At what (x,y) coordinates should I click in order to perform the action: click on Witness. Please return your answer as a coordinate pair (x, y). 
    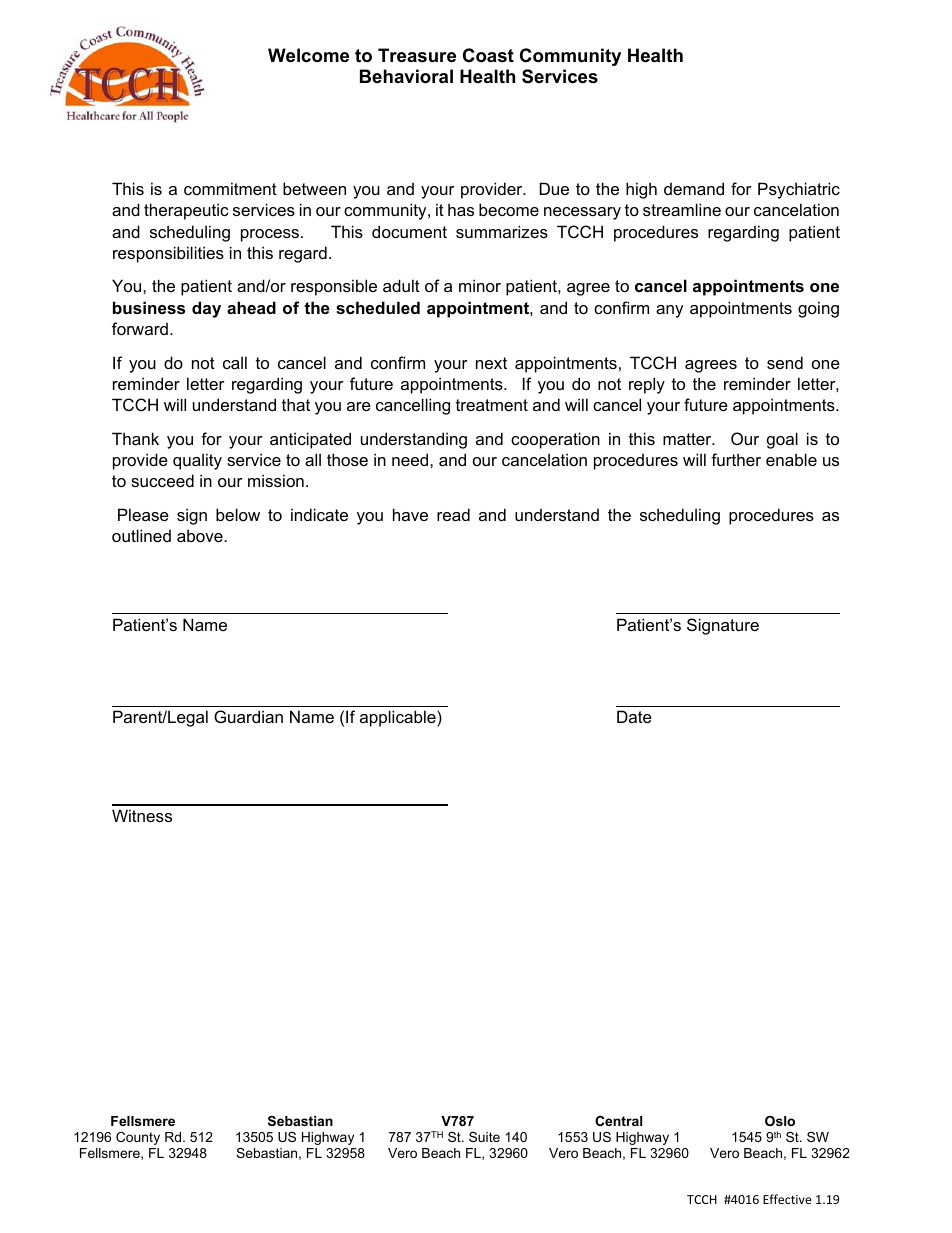
    Looking at the image, I should click on (142, 815).
